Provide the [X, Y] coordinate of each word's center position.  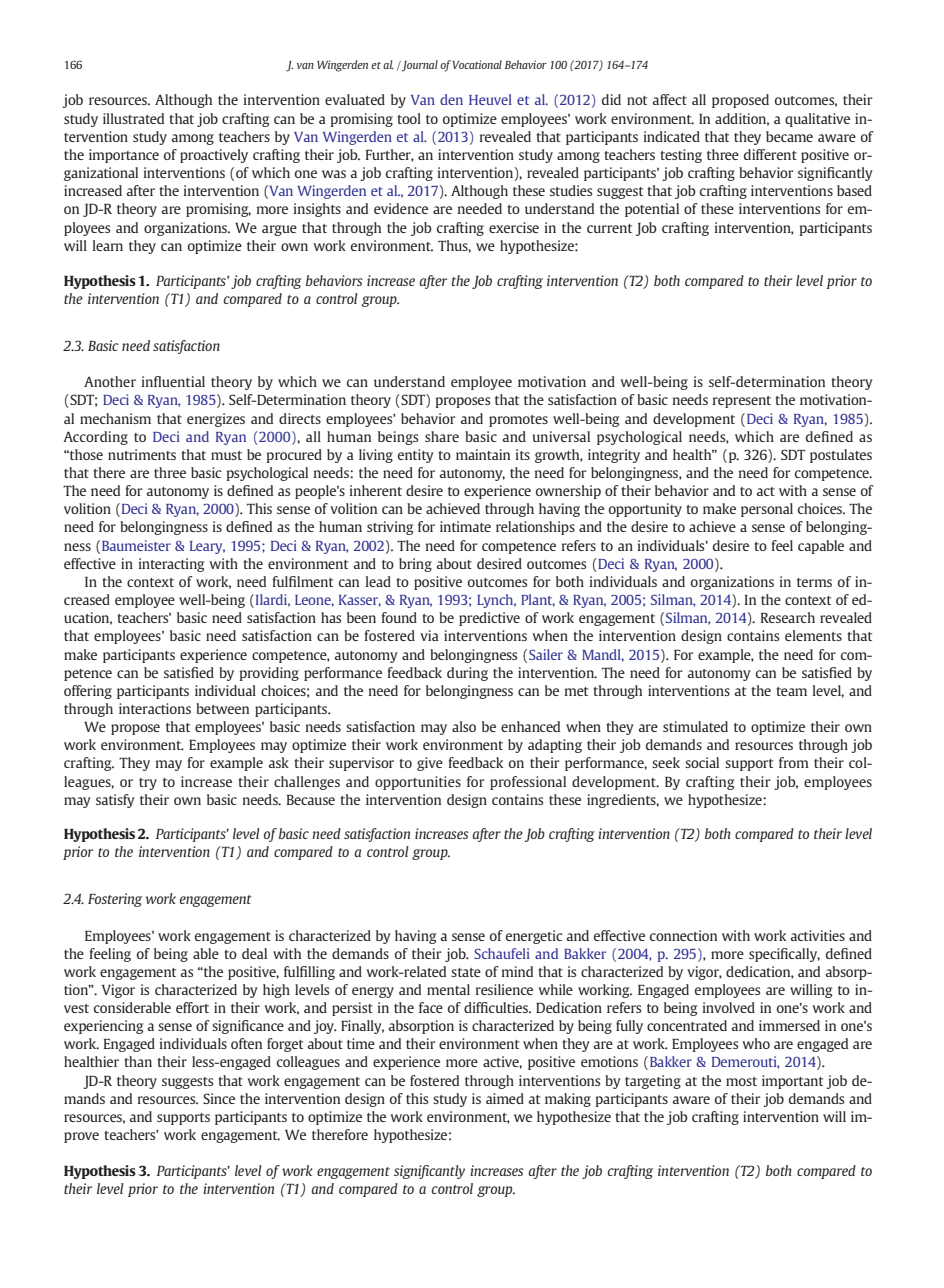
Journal [419, 66]
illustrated [133, 118]
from [794, 762]
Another [110, 381]
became [789, 136]
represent [742, 402]
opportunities [418, 783]
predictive [489, 619]
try [148, 784]
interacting [171, 565]
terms [814, 582]
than [138, 1061]
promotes [518, 421]
